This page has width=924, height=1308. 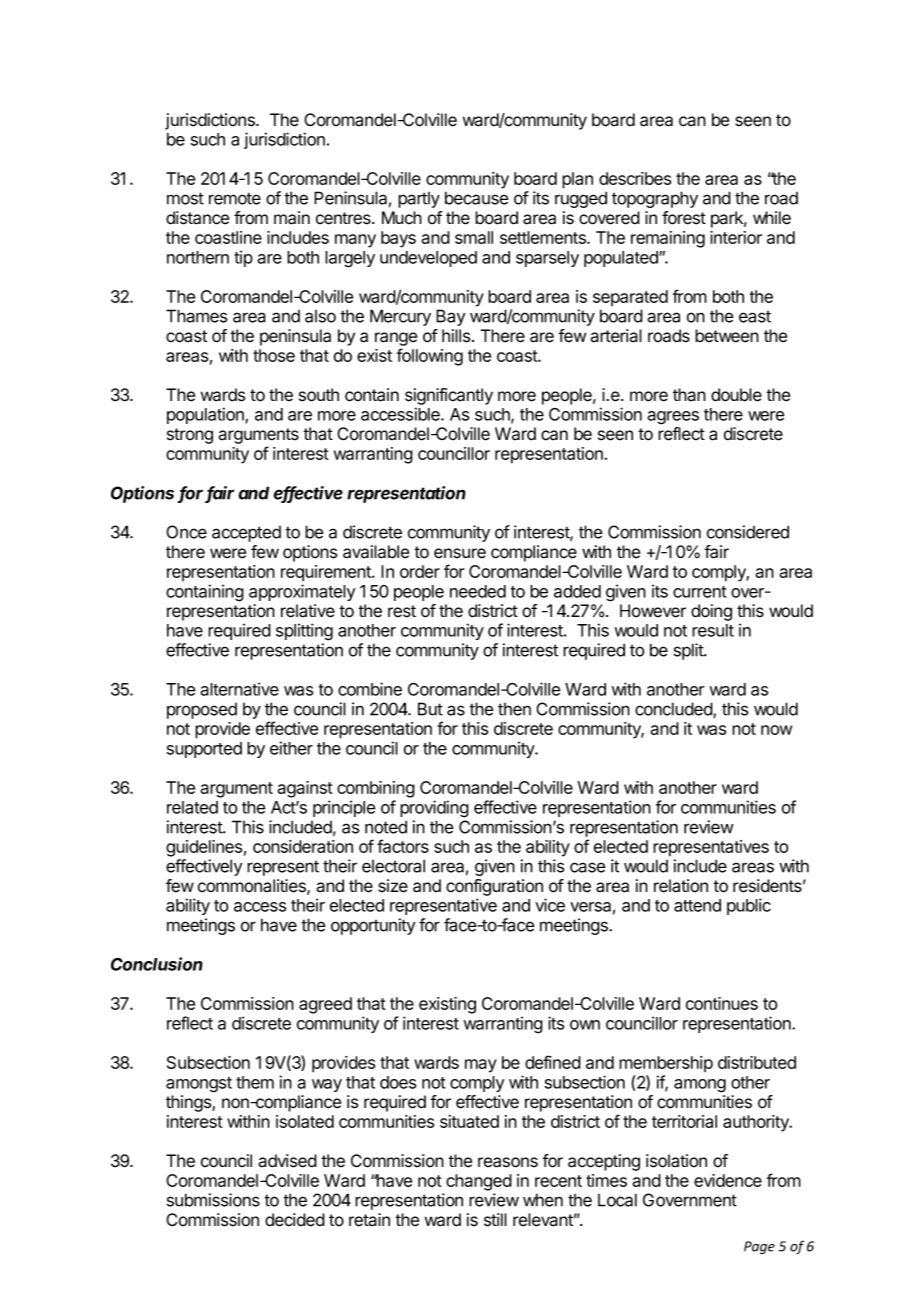 What do you see at coordinates (495, 1220) in the page?
I see `still` at bounding box center [495, 1220].
